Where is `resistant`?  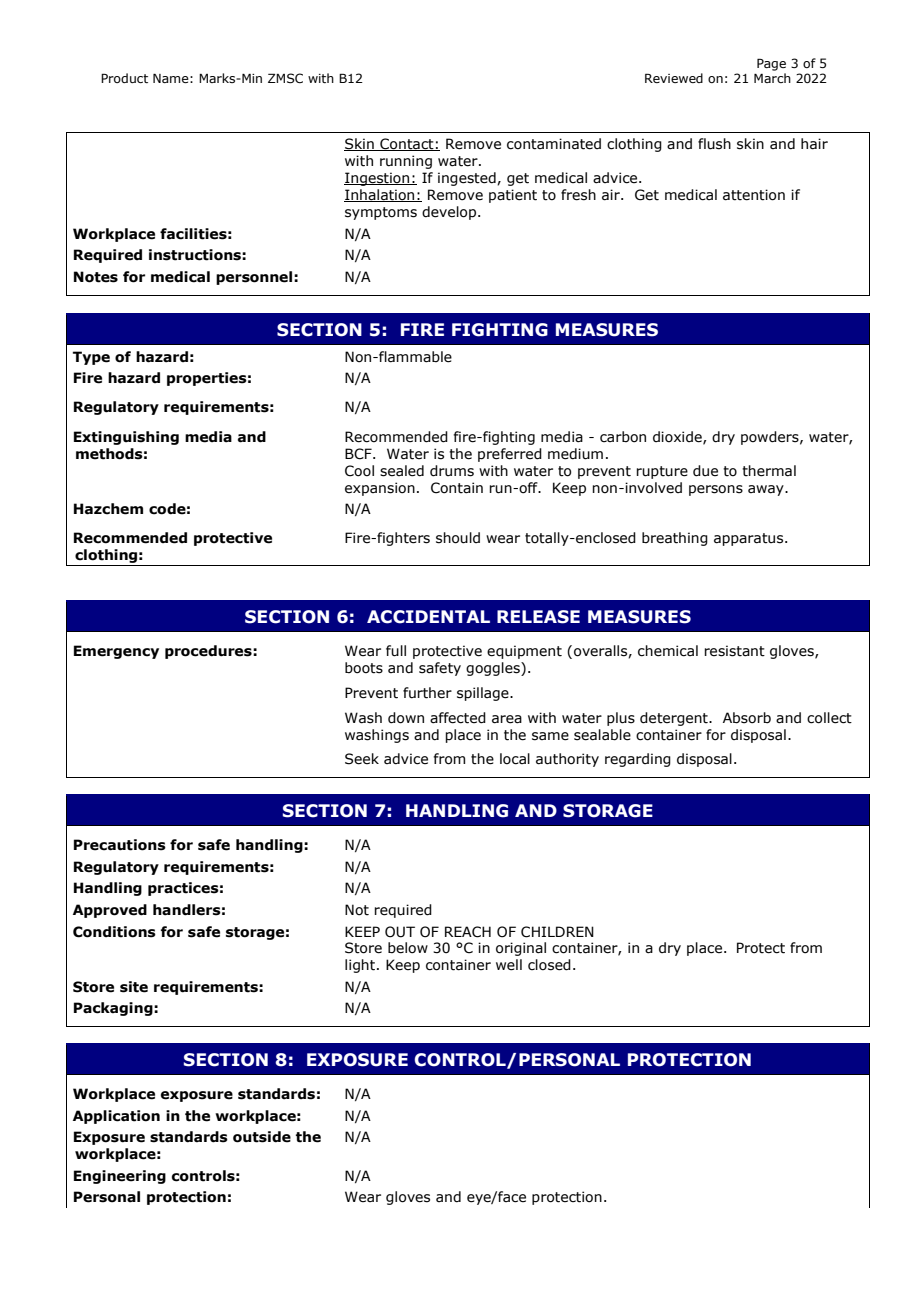
resistant is located at coordinates (734, 651).
